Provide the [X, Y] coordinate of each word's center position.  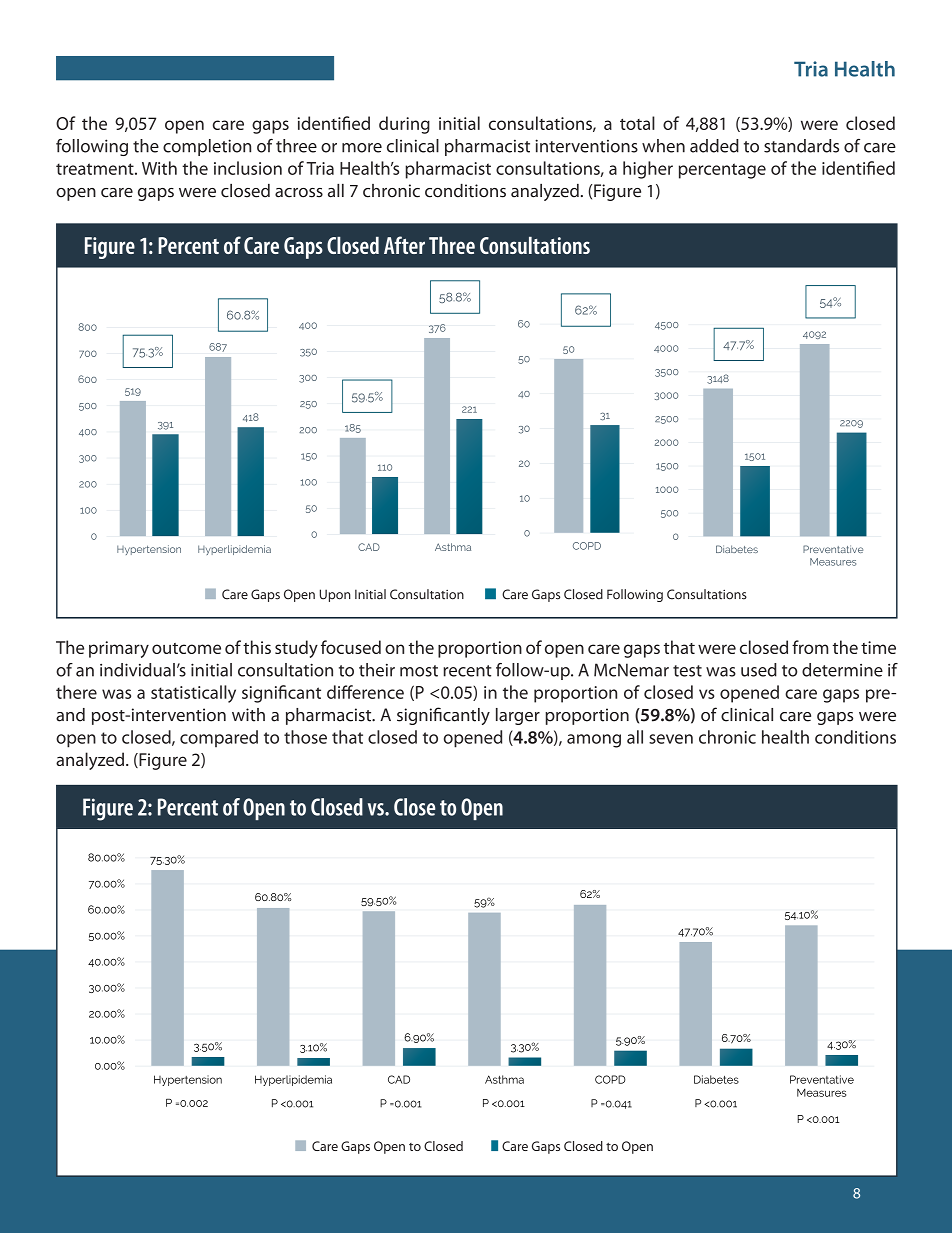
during [404, 125]
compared [219, 738]
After [404, 245]
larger [518, 716]
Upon [335, 595]
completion [207, 147]
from [810, 647]
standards [801, 146]
